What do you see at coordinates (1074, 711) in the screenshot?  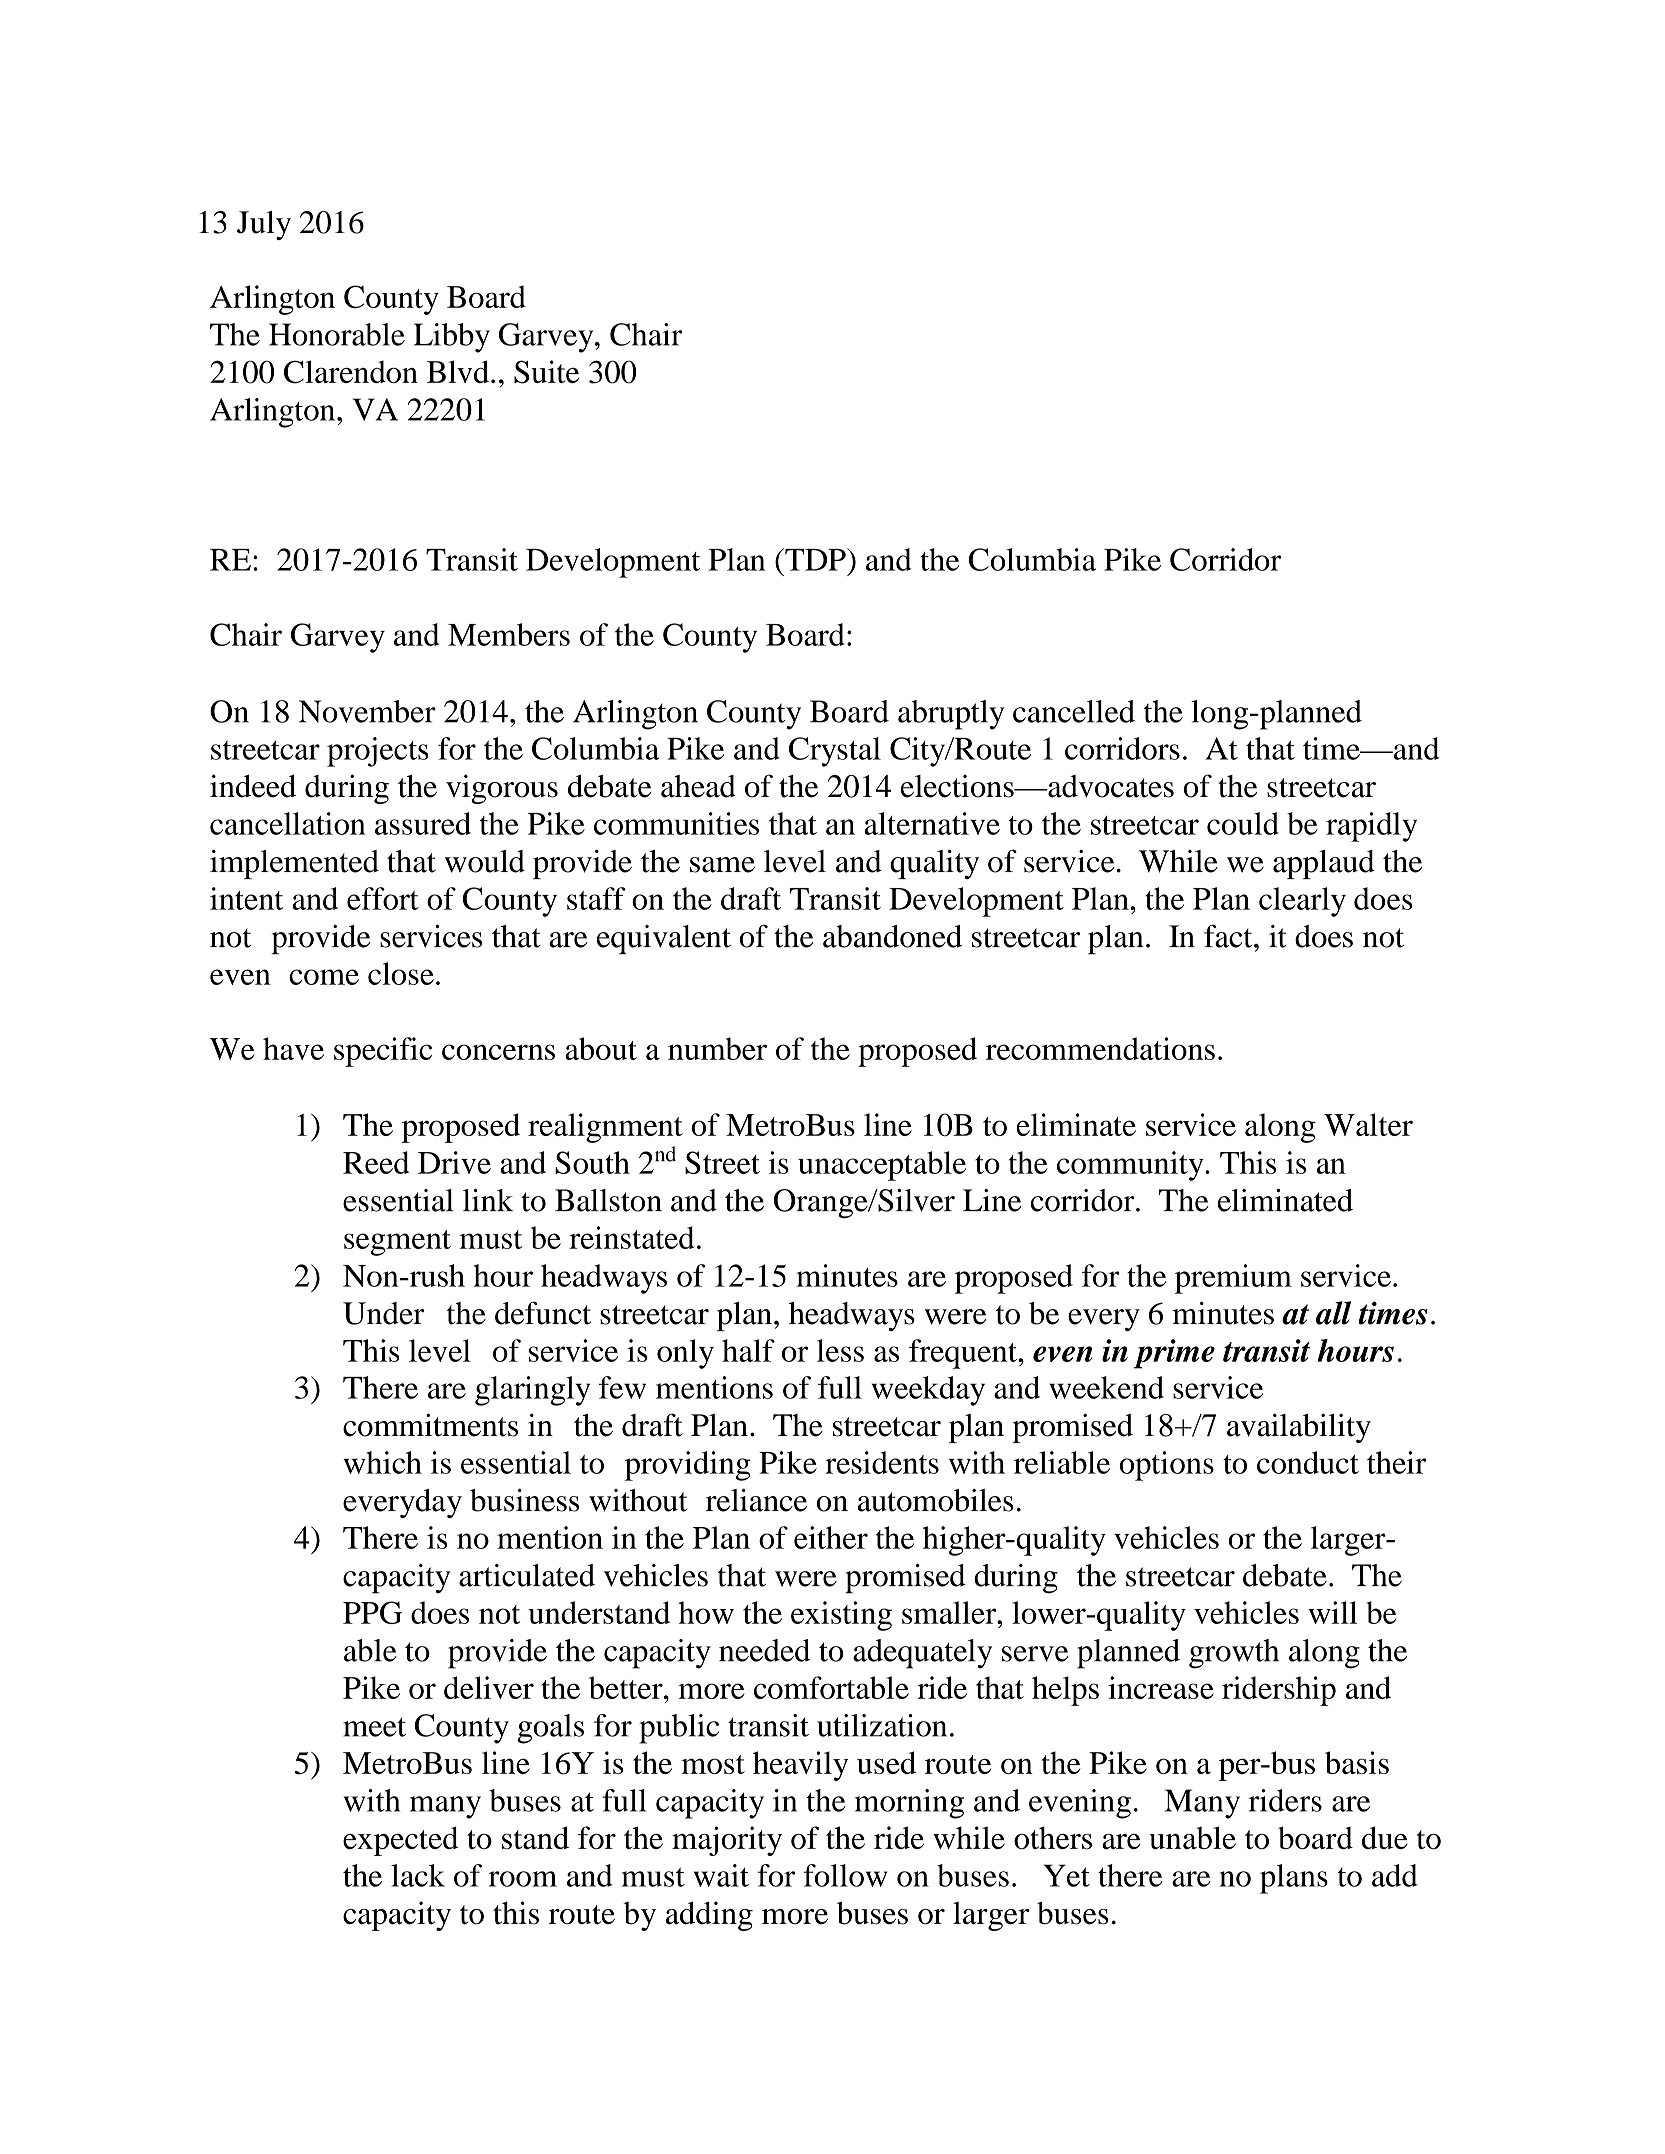 I see `cancelled` at bounding box center [1074, 711].
